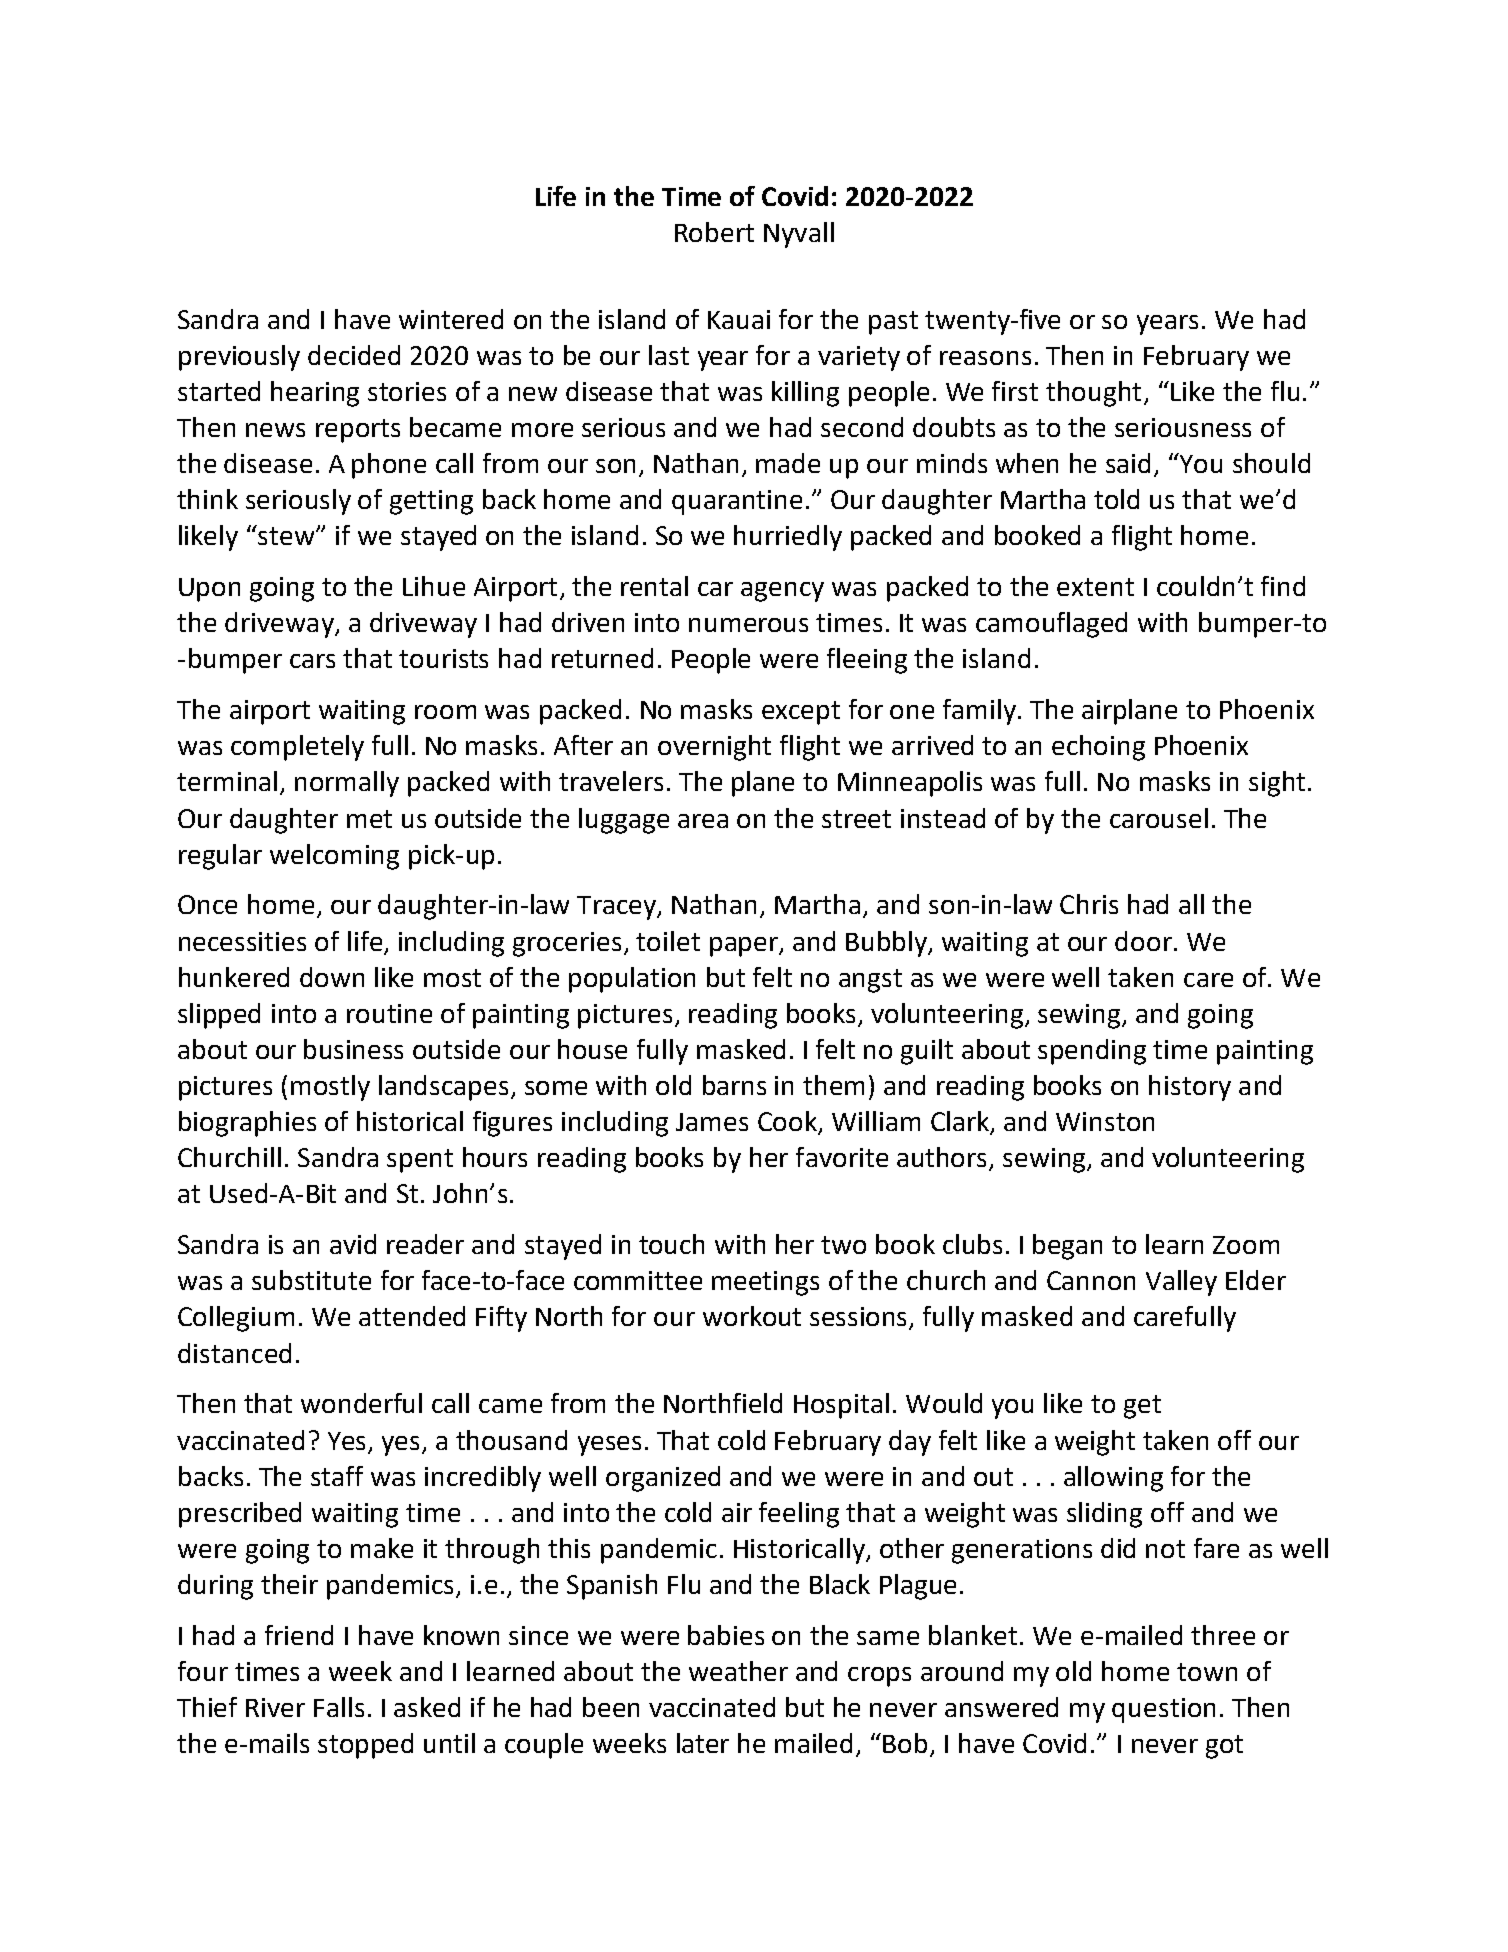 The image size is (1508, 1952). What do you see at coordinates (738, 1671) in the document?
I see `weather` at bounding box center [738, 1671].
